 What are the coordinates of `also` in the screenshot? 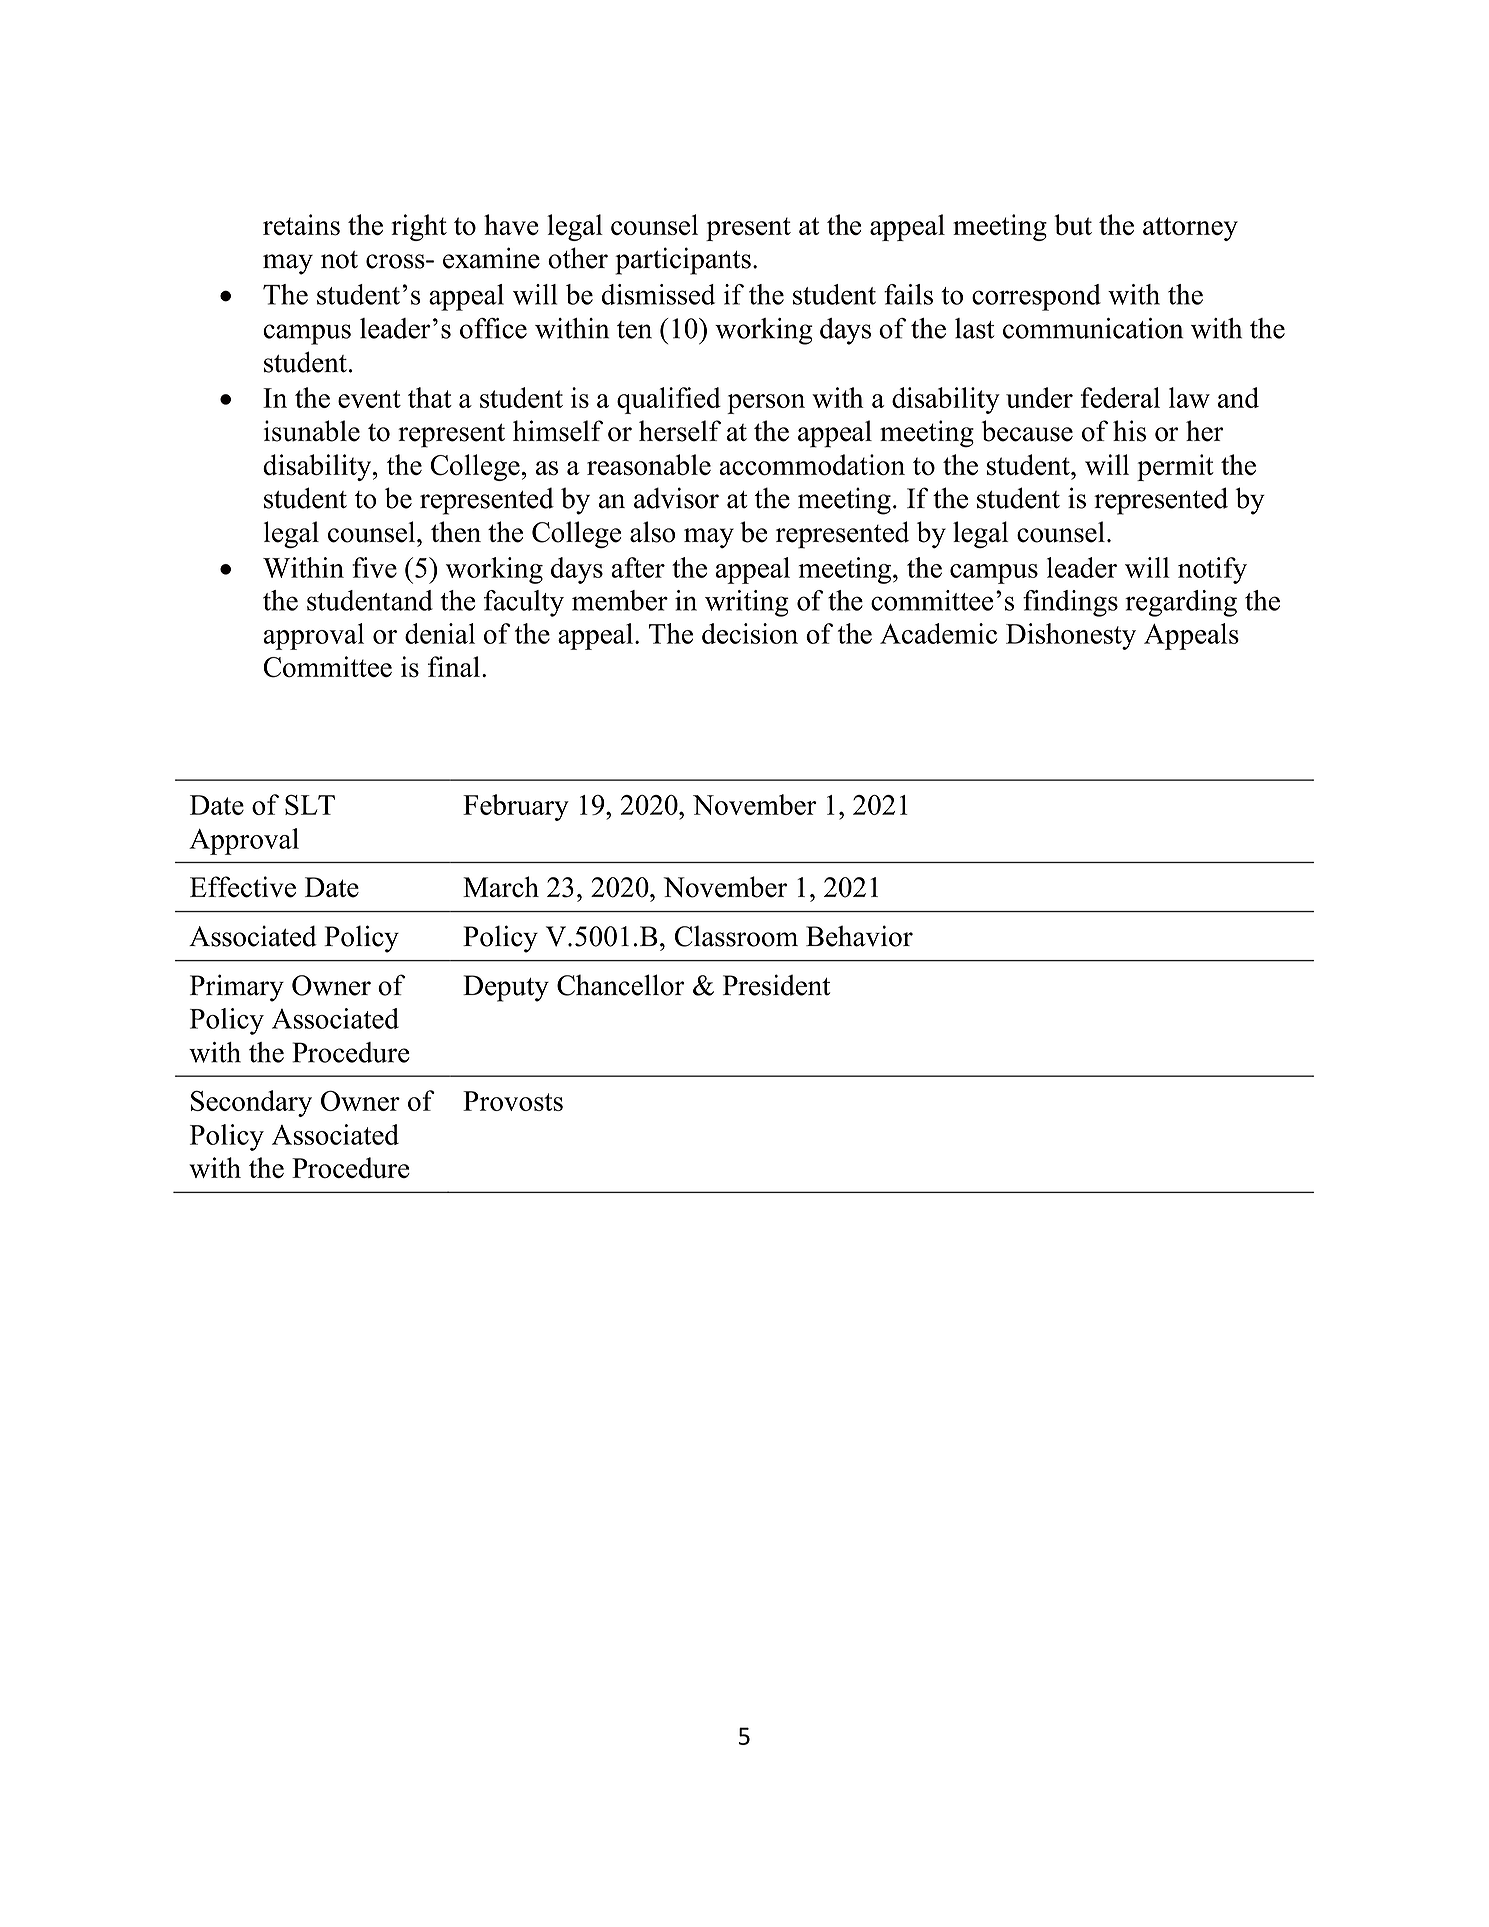 It's located at (653, 532).
